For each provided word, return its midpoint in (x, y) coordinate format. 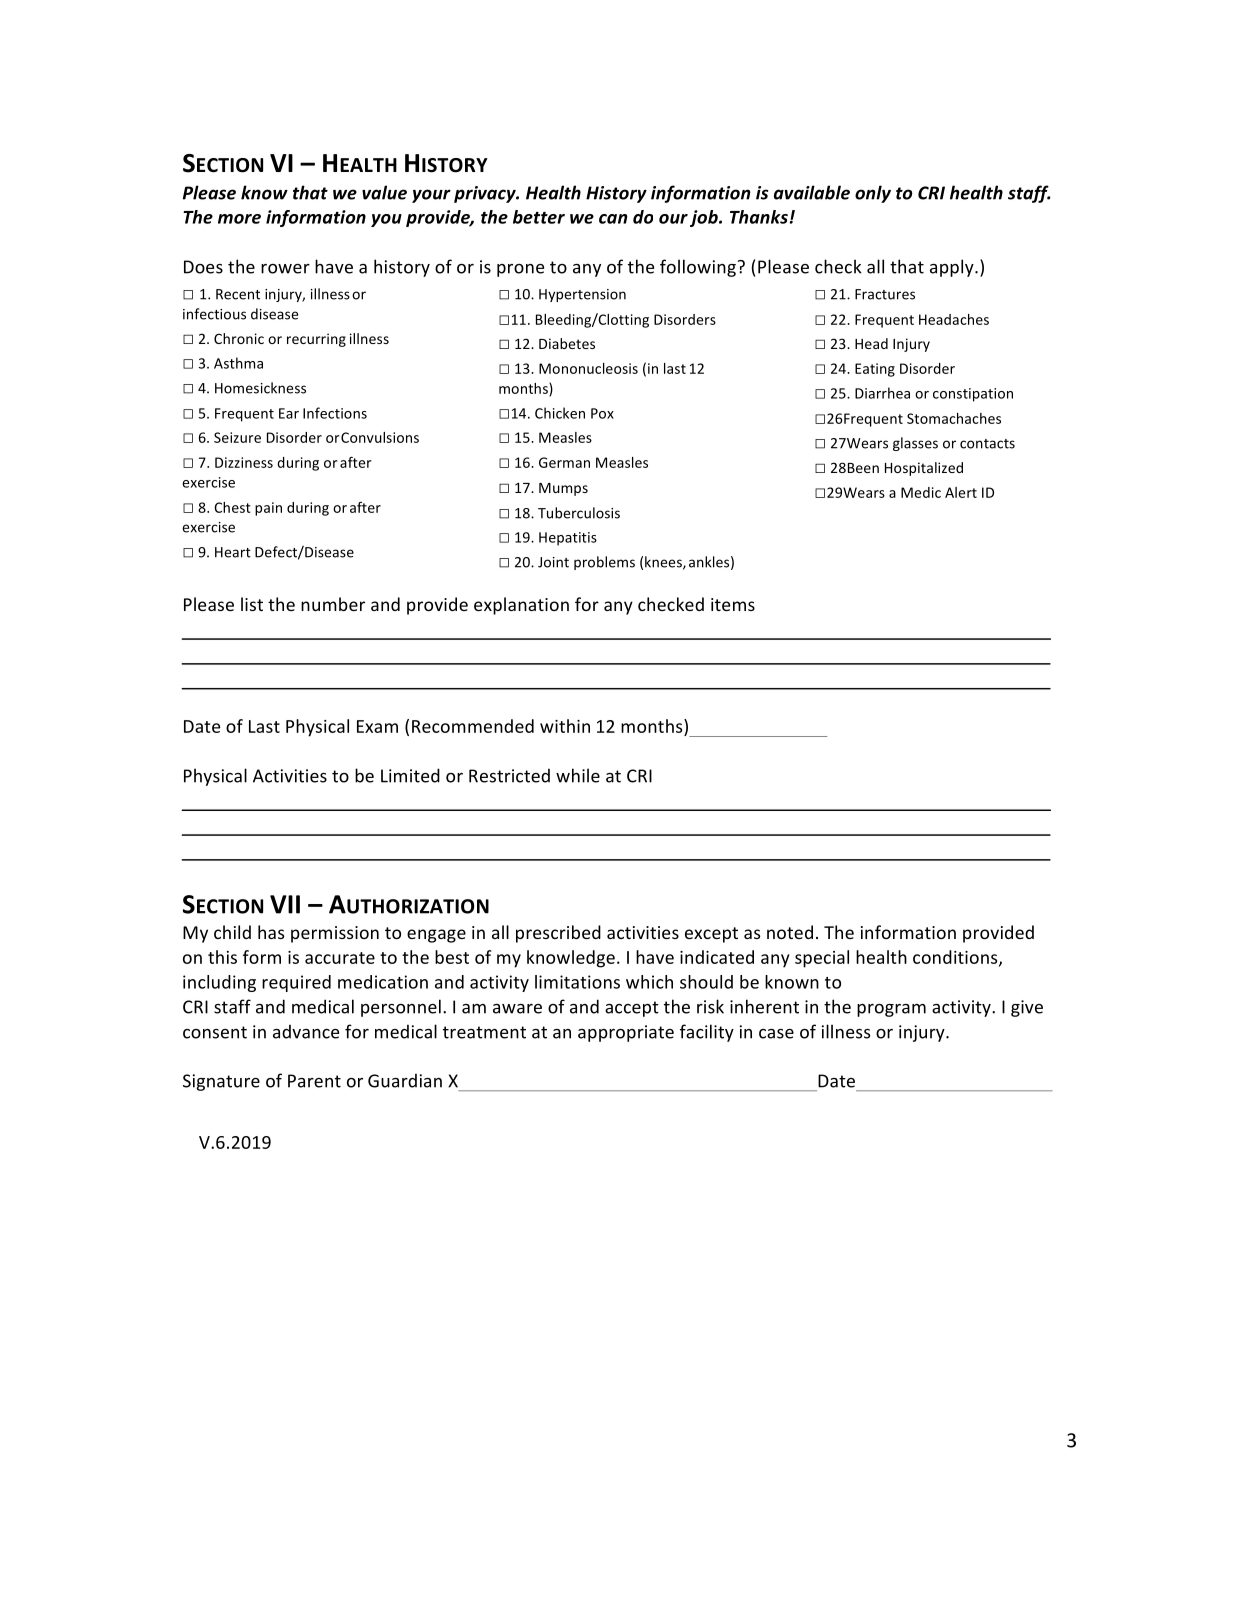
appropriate (626, 1033)
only (873, 194)
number (333, 604)
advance (306, 1032)
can (613, 219)
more (239, 219)
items (733, 604)
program (891, 1010)
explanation (521, 606)
